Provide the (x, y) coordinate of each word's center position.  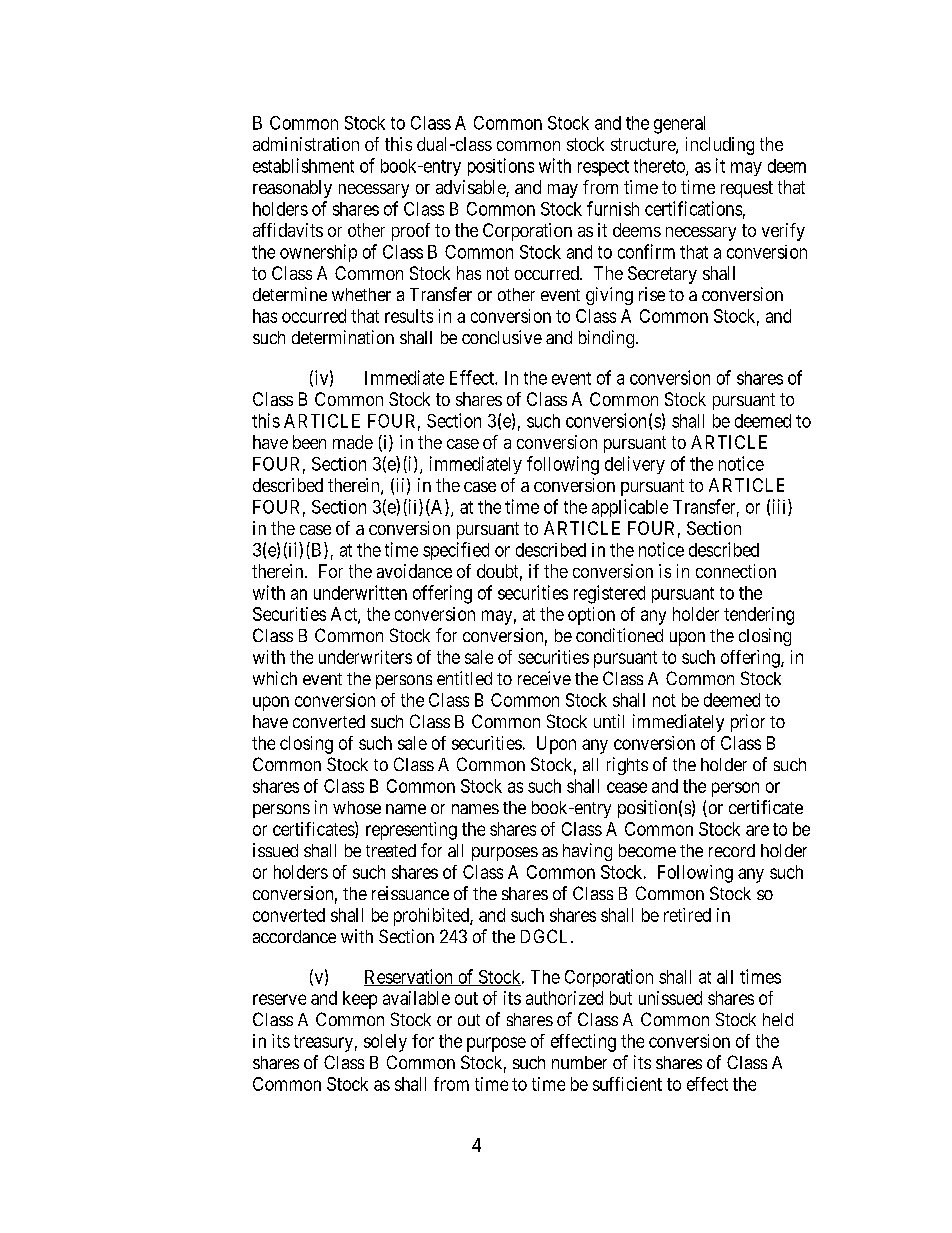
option (591, 616)
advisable (471, 188)
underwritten (360, 592)
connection (736, 571)
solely (385, 1043)
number (579, 1062)
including (720, 146)
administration (306, 144)
